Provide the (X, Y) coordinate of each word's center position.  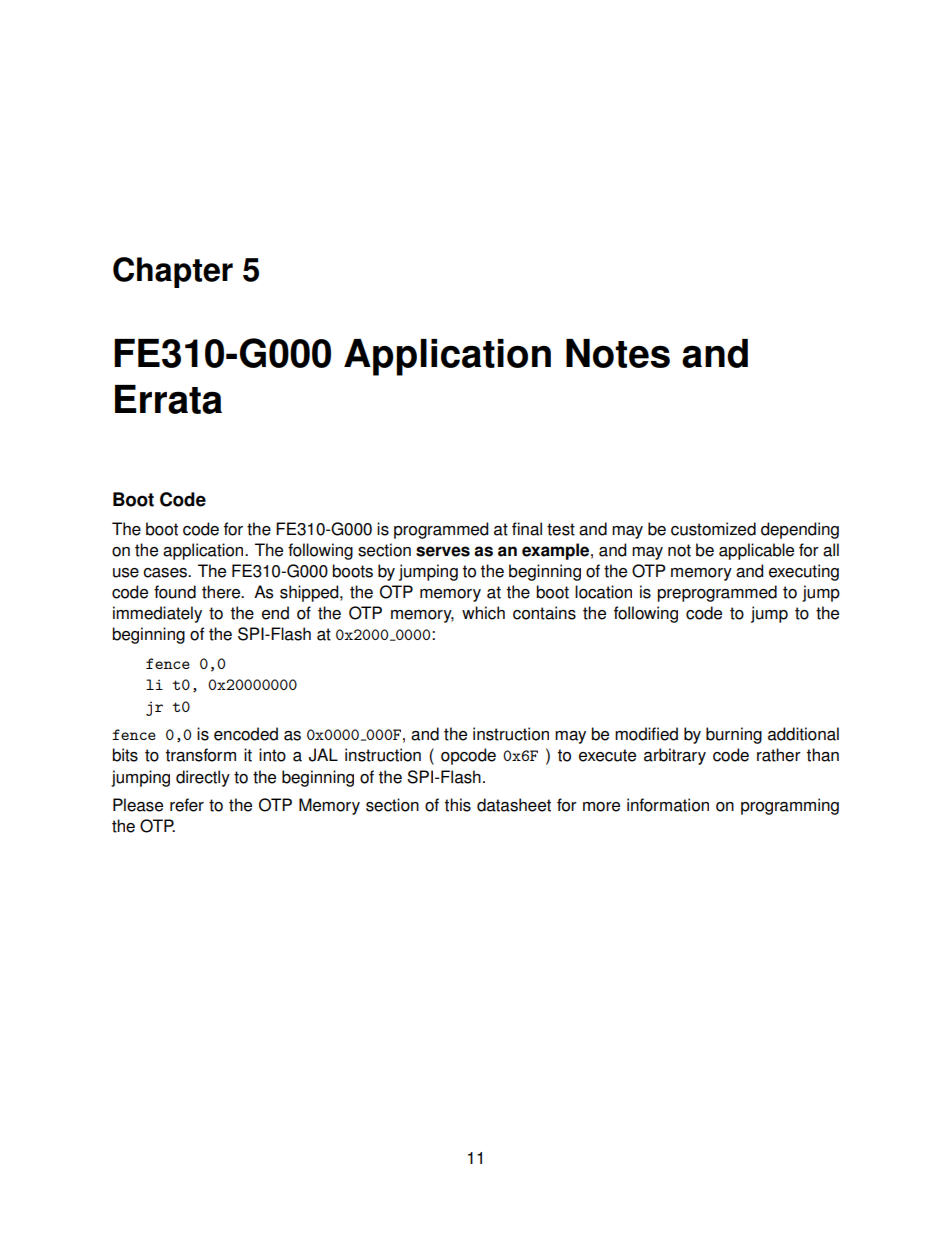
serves (443, 551)
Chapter (173, 272)
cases (166, 573)
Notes (618, 353)
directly (203, 778)
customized (713, 529)
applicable (756, 551)
